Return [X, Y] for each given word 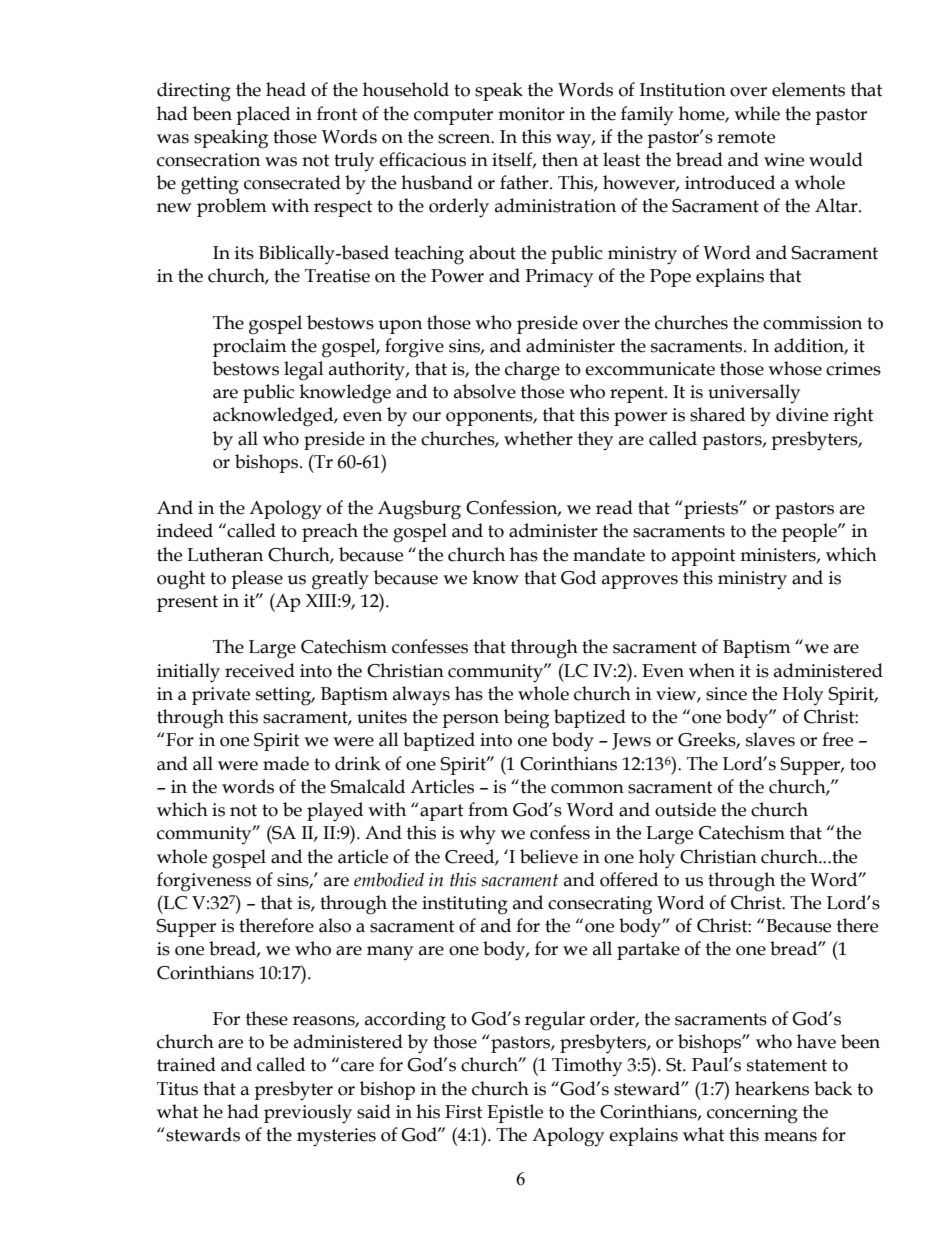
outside [685, 809]
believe [549, 856]
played [335, 812]
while [757, 113]
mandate [609, 554]
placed [263, 115]
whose [795, 368]
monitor [531, 114]
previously [308, 1114]
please [257, 579]
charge [532, 371]
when [712, 670]
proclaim [250, 347]
